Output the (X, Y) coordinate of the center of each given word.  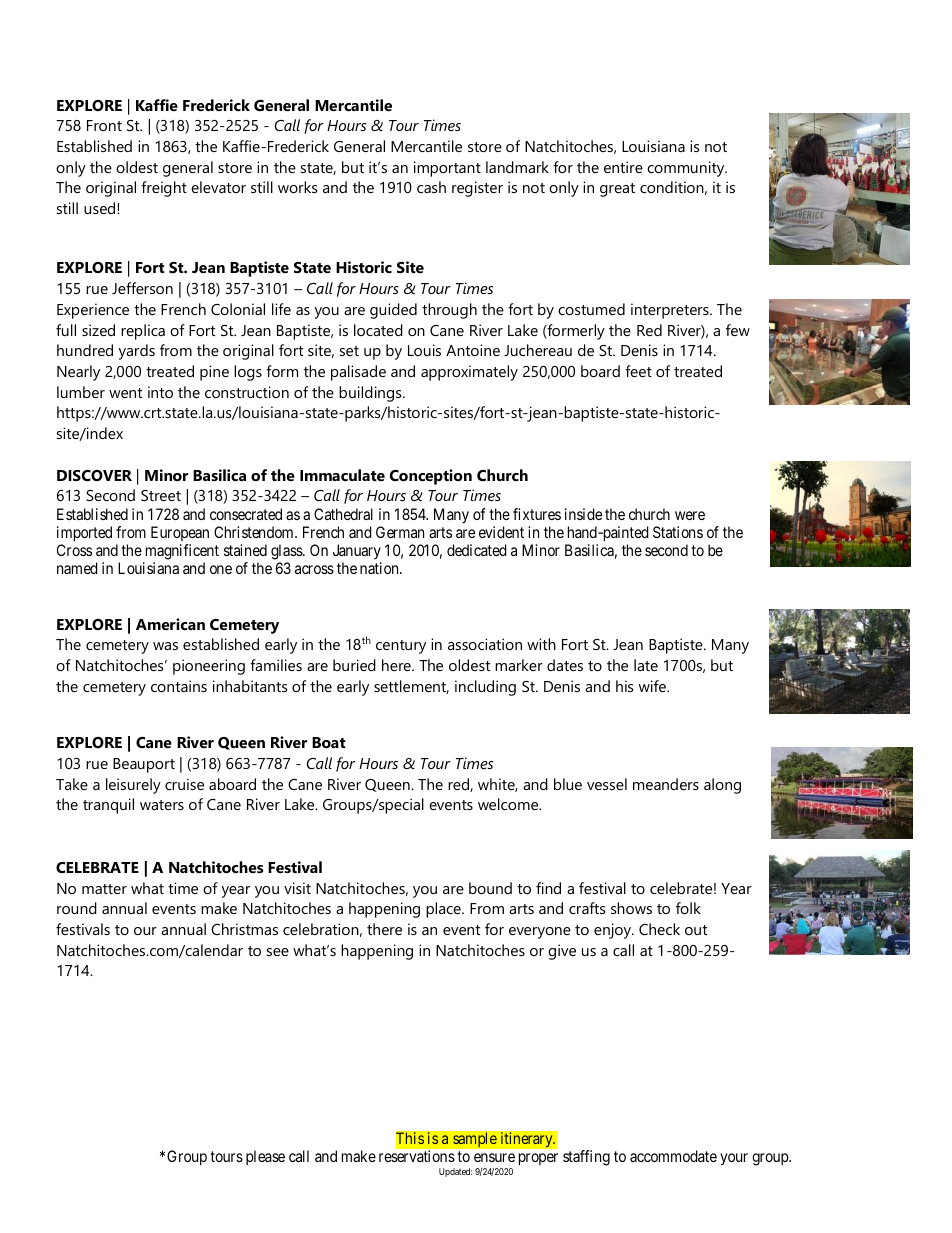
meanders (666, 784)
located (378, 330)
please (265, 1157)
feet (638, 371)
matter (104, 889)
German (400, 532)
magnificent (182, 552)
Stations (678, 532)
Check (659, 929)
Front (104, 125)
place (444, 910)
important (447, 169)
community (687, 169)
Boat (329, 742)
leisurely (133, 786)
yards (137, 352)
